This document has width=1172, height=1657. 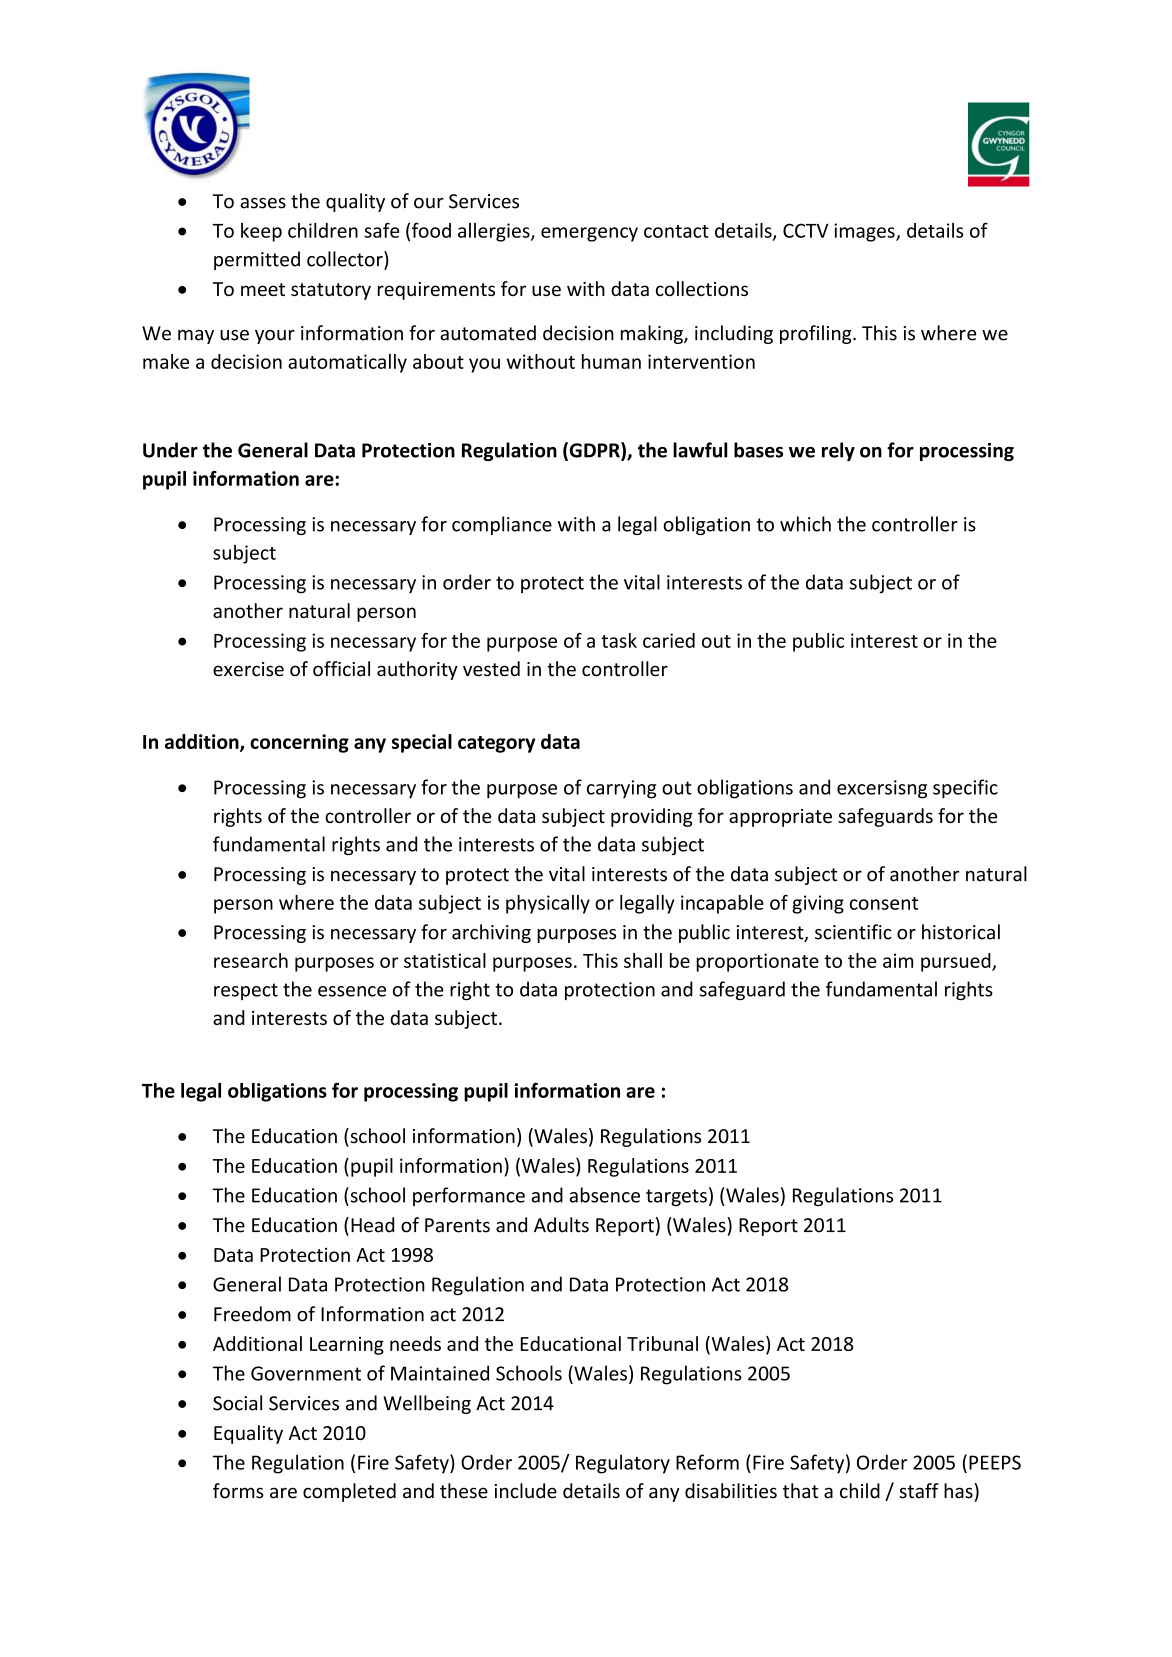 I want to click on exercise, so click(x=248, y=669).
